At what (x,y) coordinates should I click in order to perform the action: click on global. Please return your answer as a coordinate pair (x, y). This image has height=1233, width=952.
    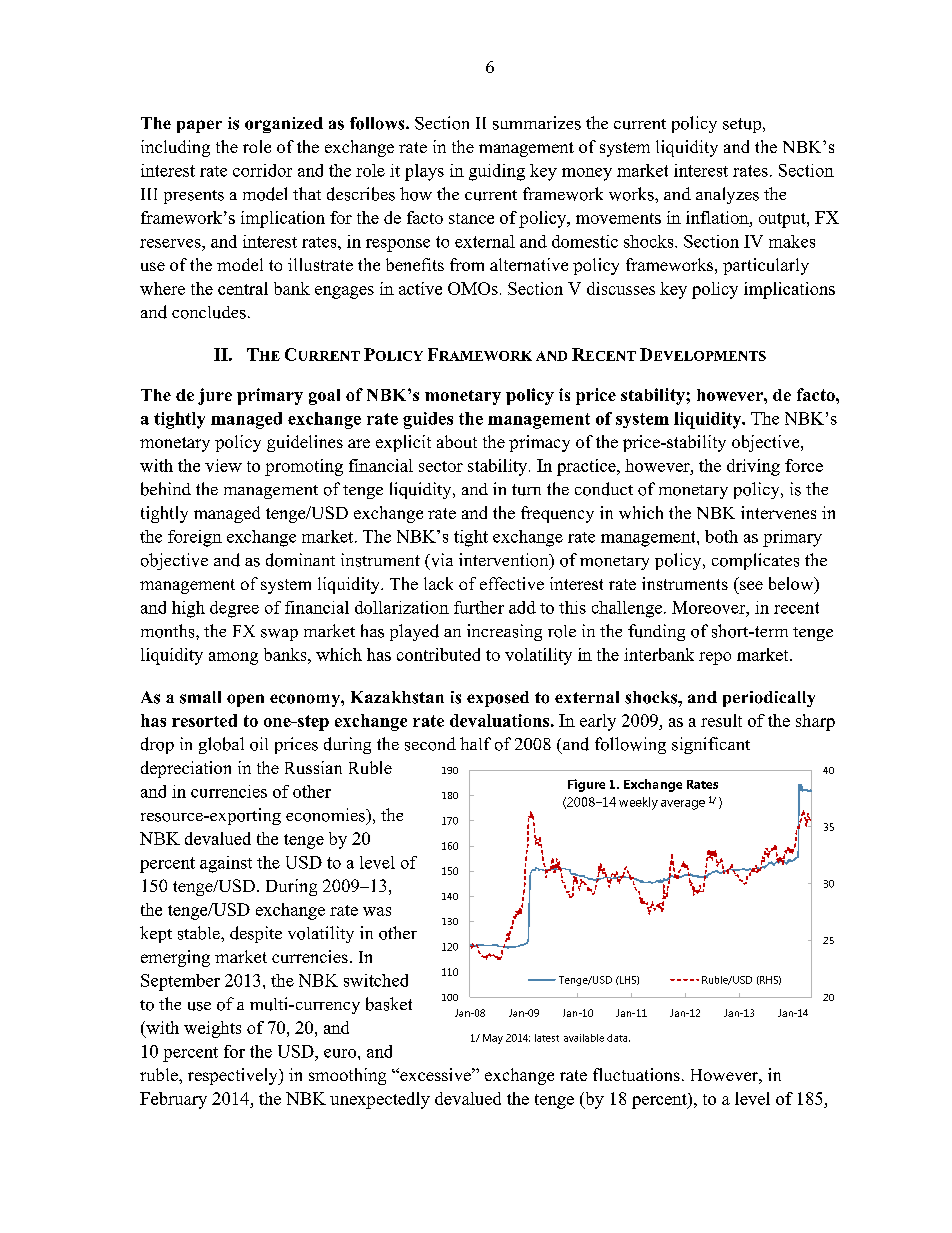
    Looking at the image, I should click on (221, 745).
